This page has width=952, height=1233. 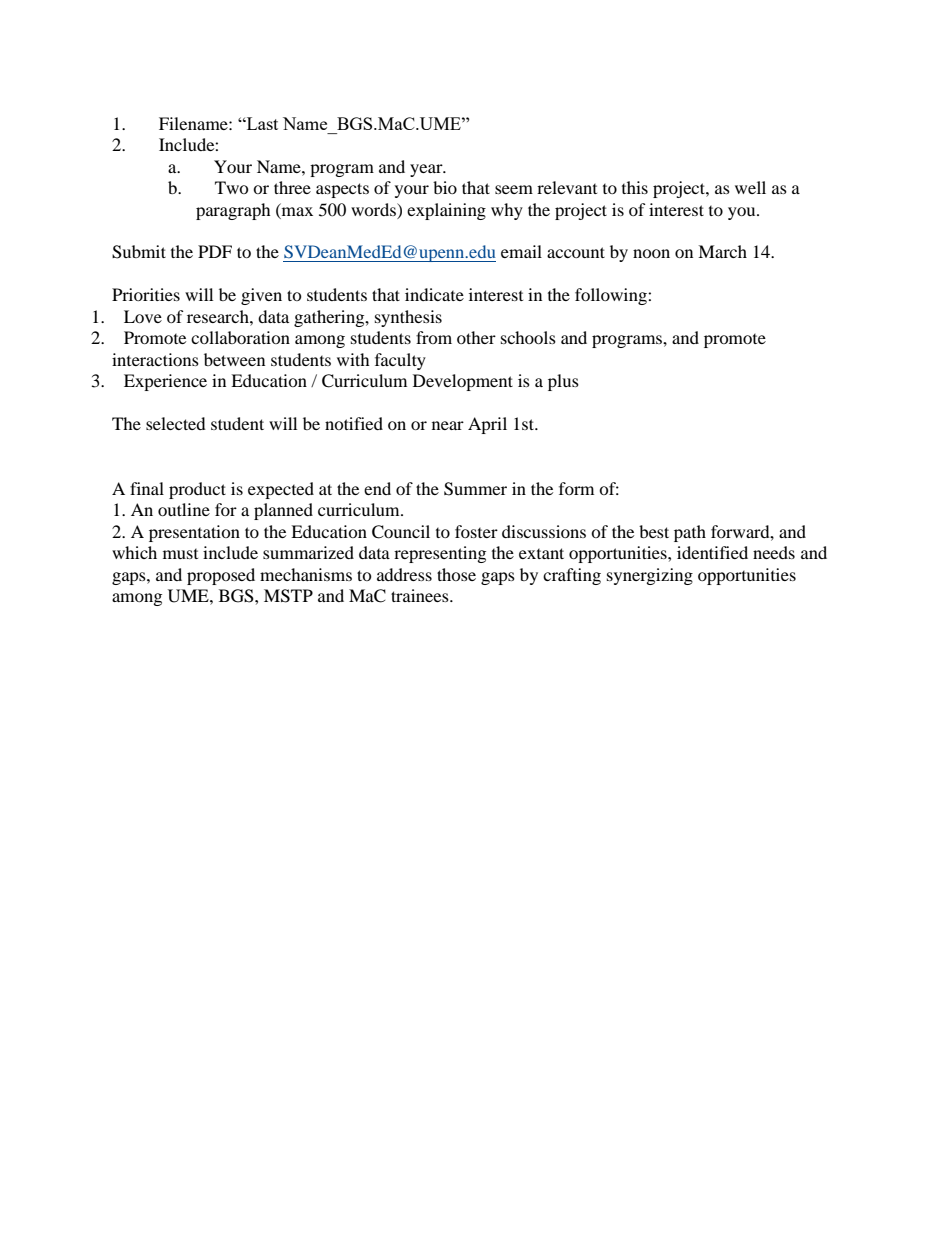 I want to click on given, so click(x=261, y=296).
